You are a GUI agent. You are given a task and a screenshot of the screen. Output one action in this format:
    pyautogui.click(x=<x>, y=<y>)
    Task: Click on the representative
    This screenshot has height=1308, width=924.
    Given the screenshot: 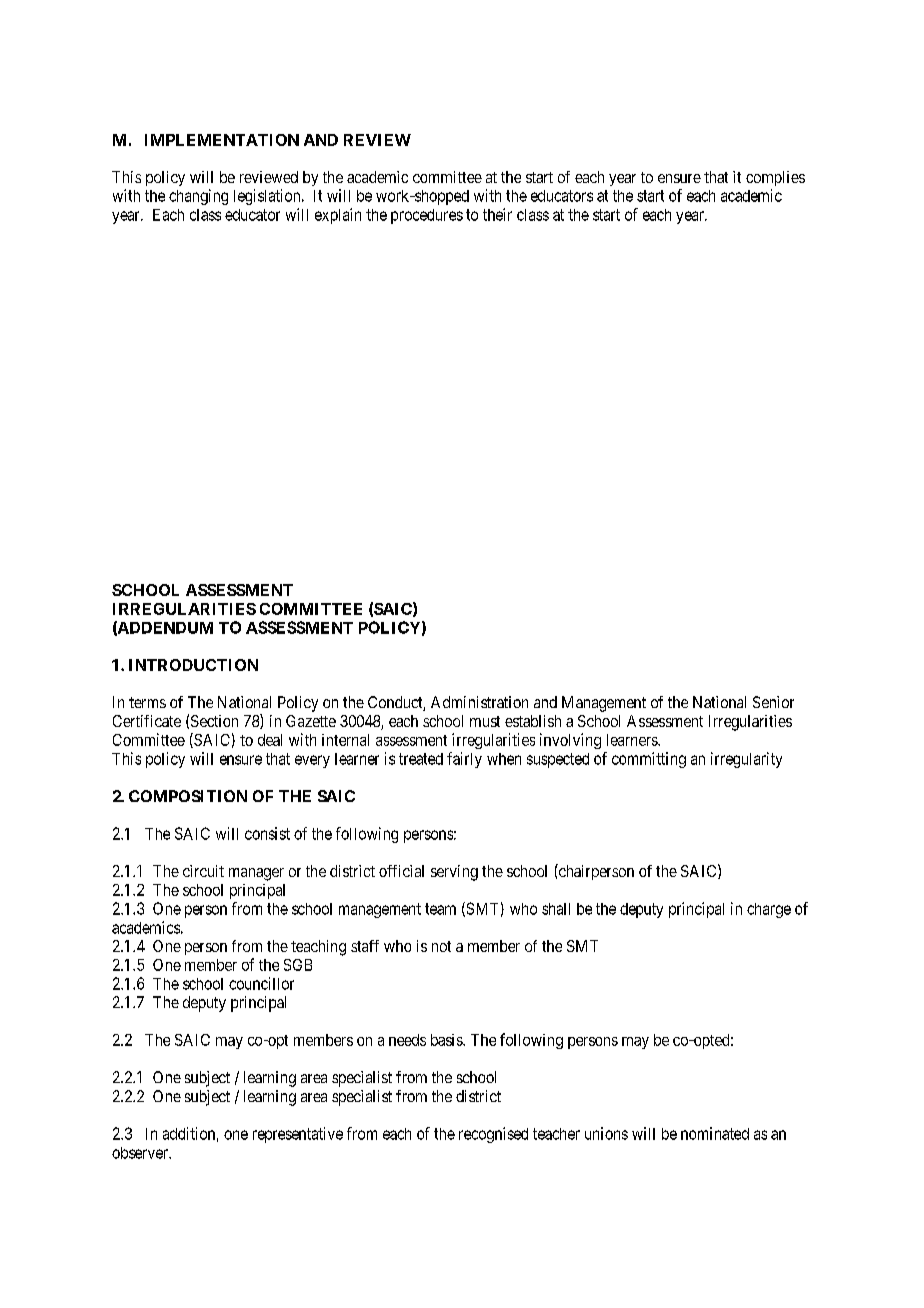 What is the action you would take?
    pyautogui.click(x=298, y=1135)
